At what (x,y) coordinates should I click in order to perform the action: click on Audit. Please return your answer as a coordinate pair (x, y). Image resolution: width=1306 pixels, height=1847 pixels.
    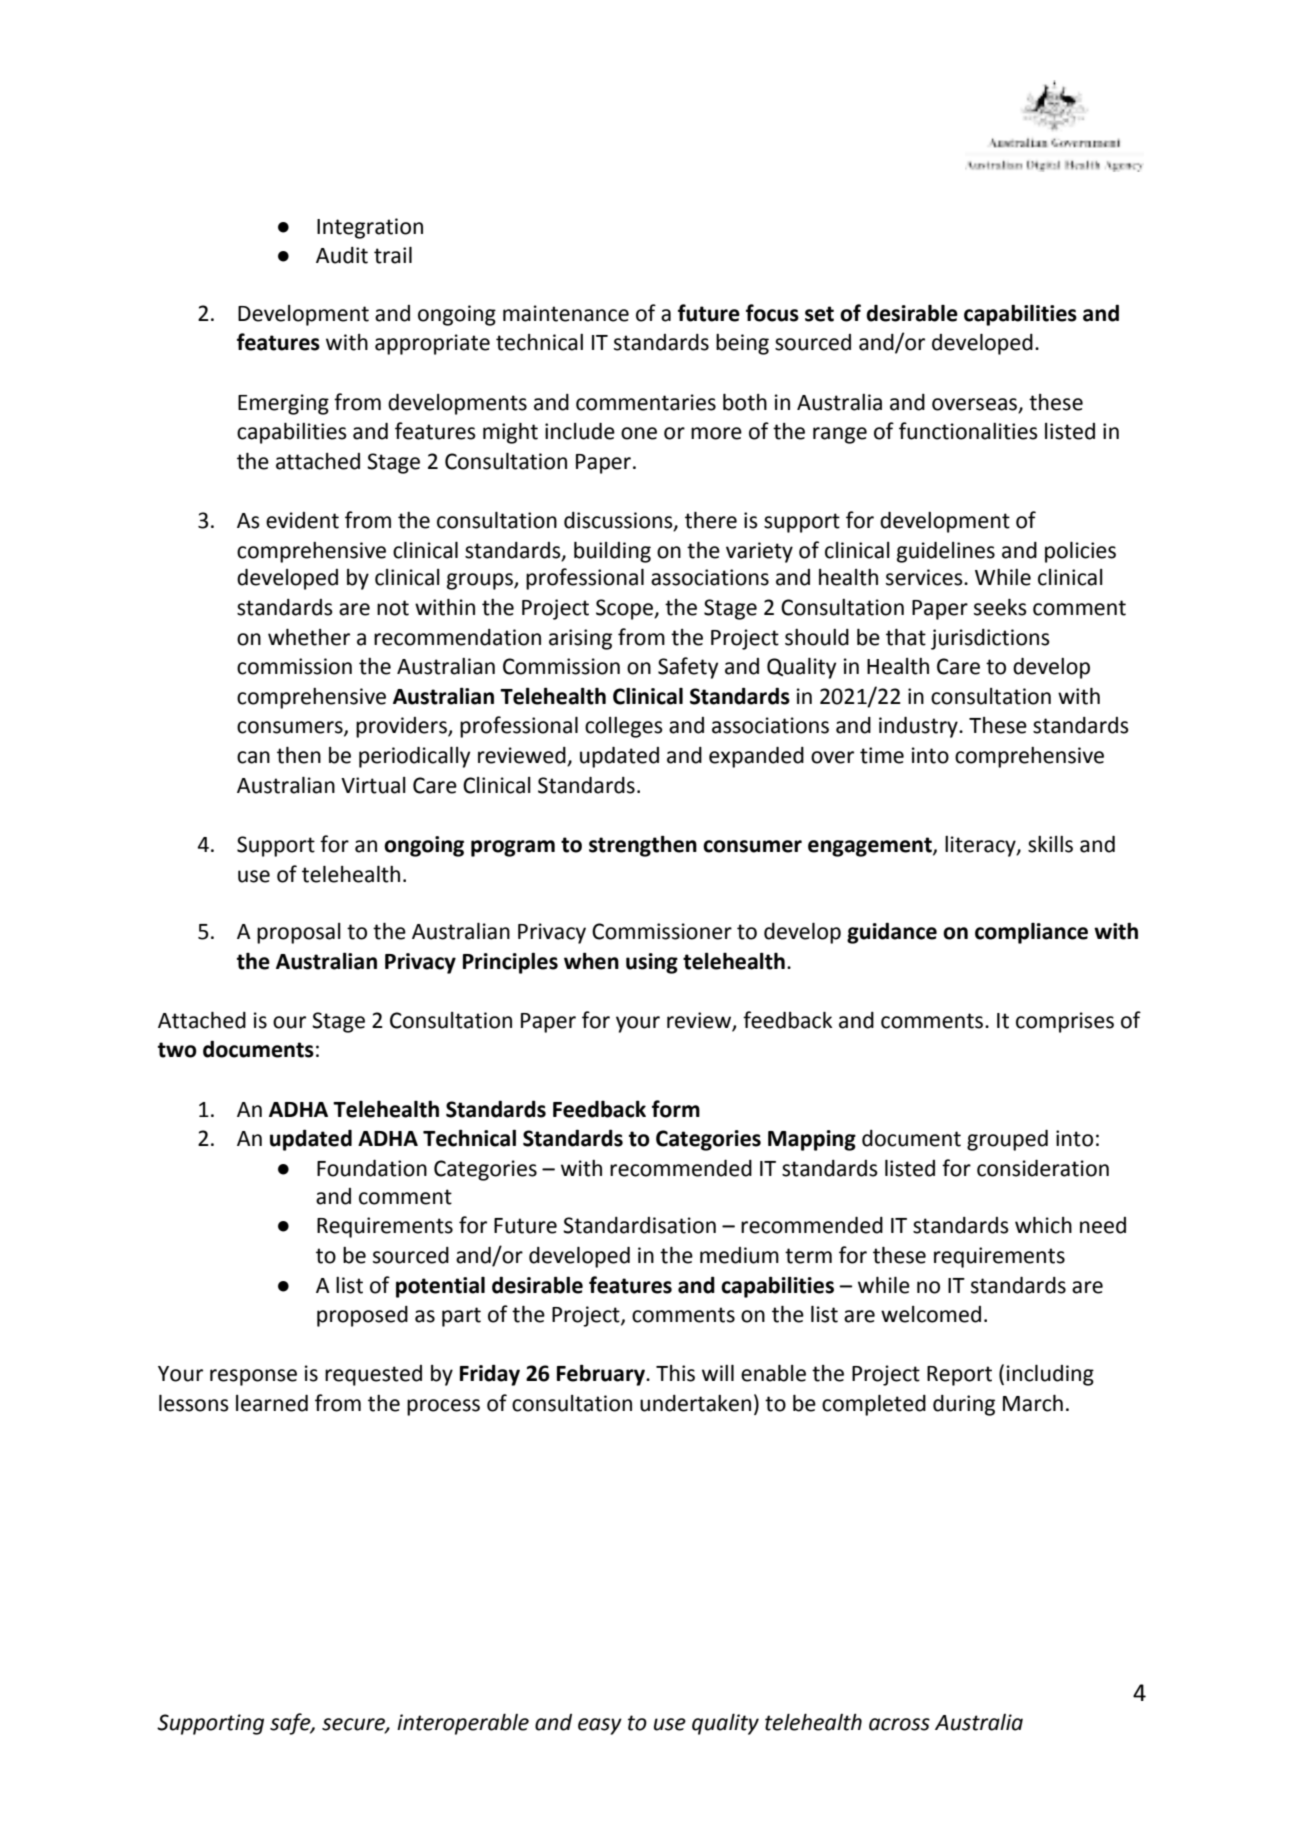
    Looking at the image, I should click on (342, 255).
